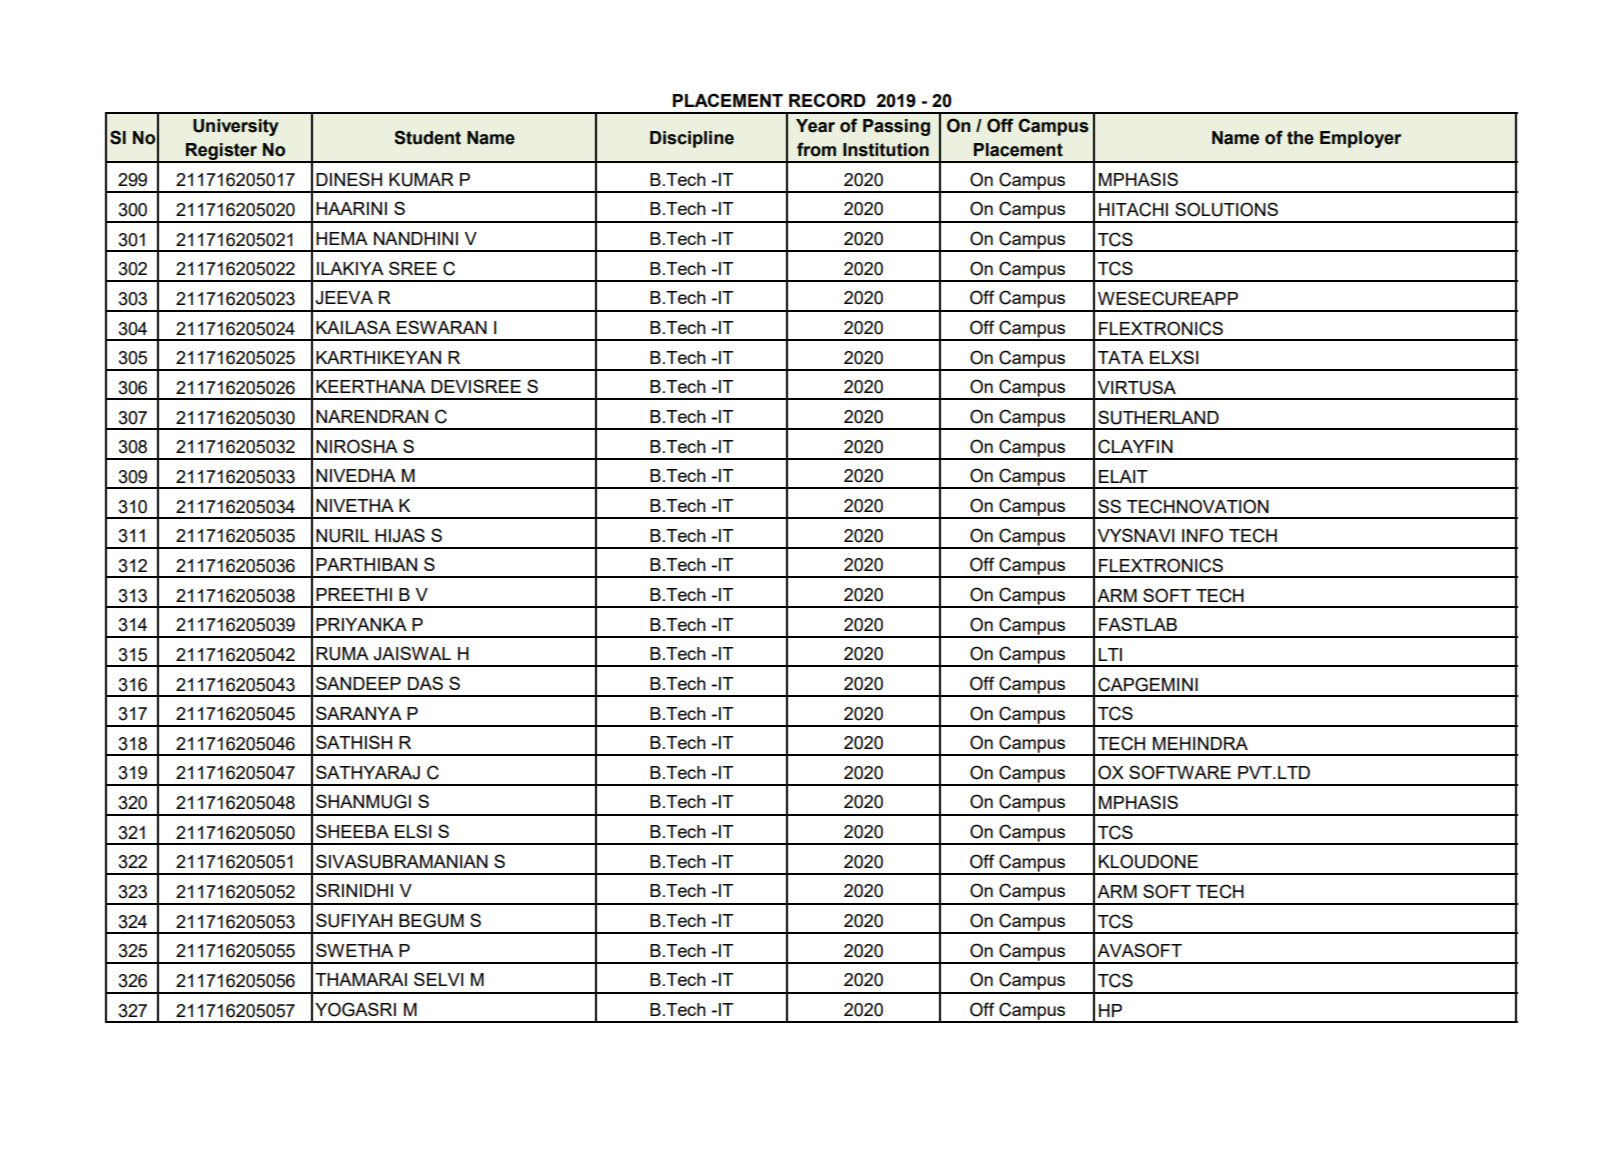 The height and width of the page is (1149, 1624). I want to click on Student, so click(427, 137).
